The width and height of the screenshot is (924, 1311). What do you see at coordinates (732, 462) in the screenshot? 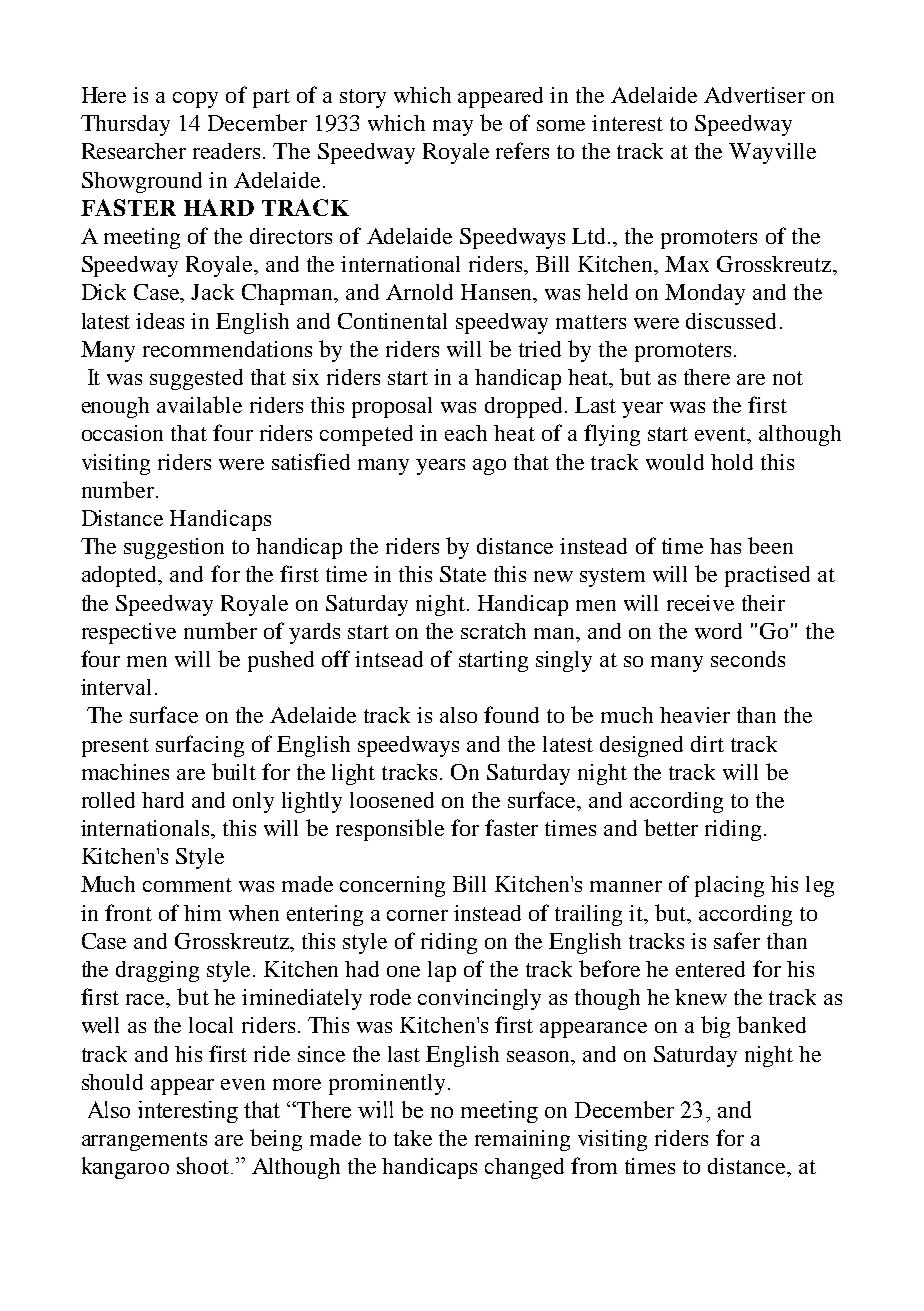
I see `hold` at bounding box center [732, 462].
